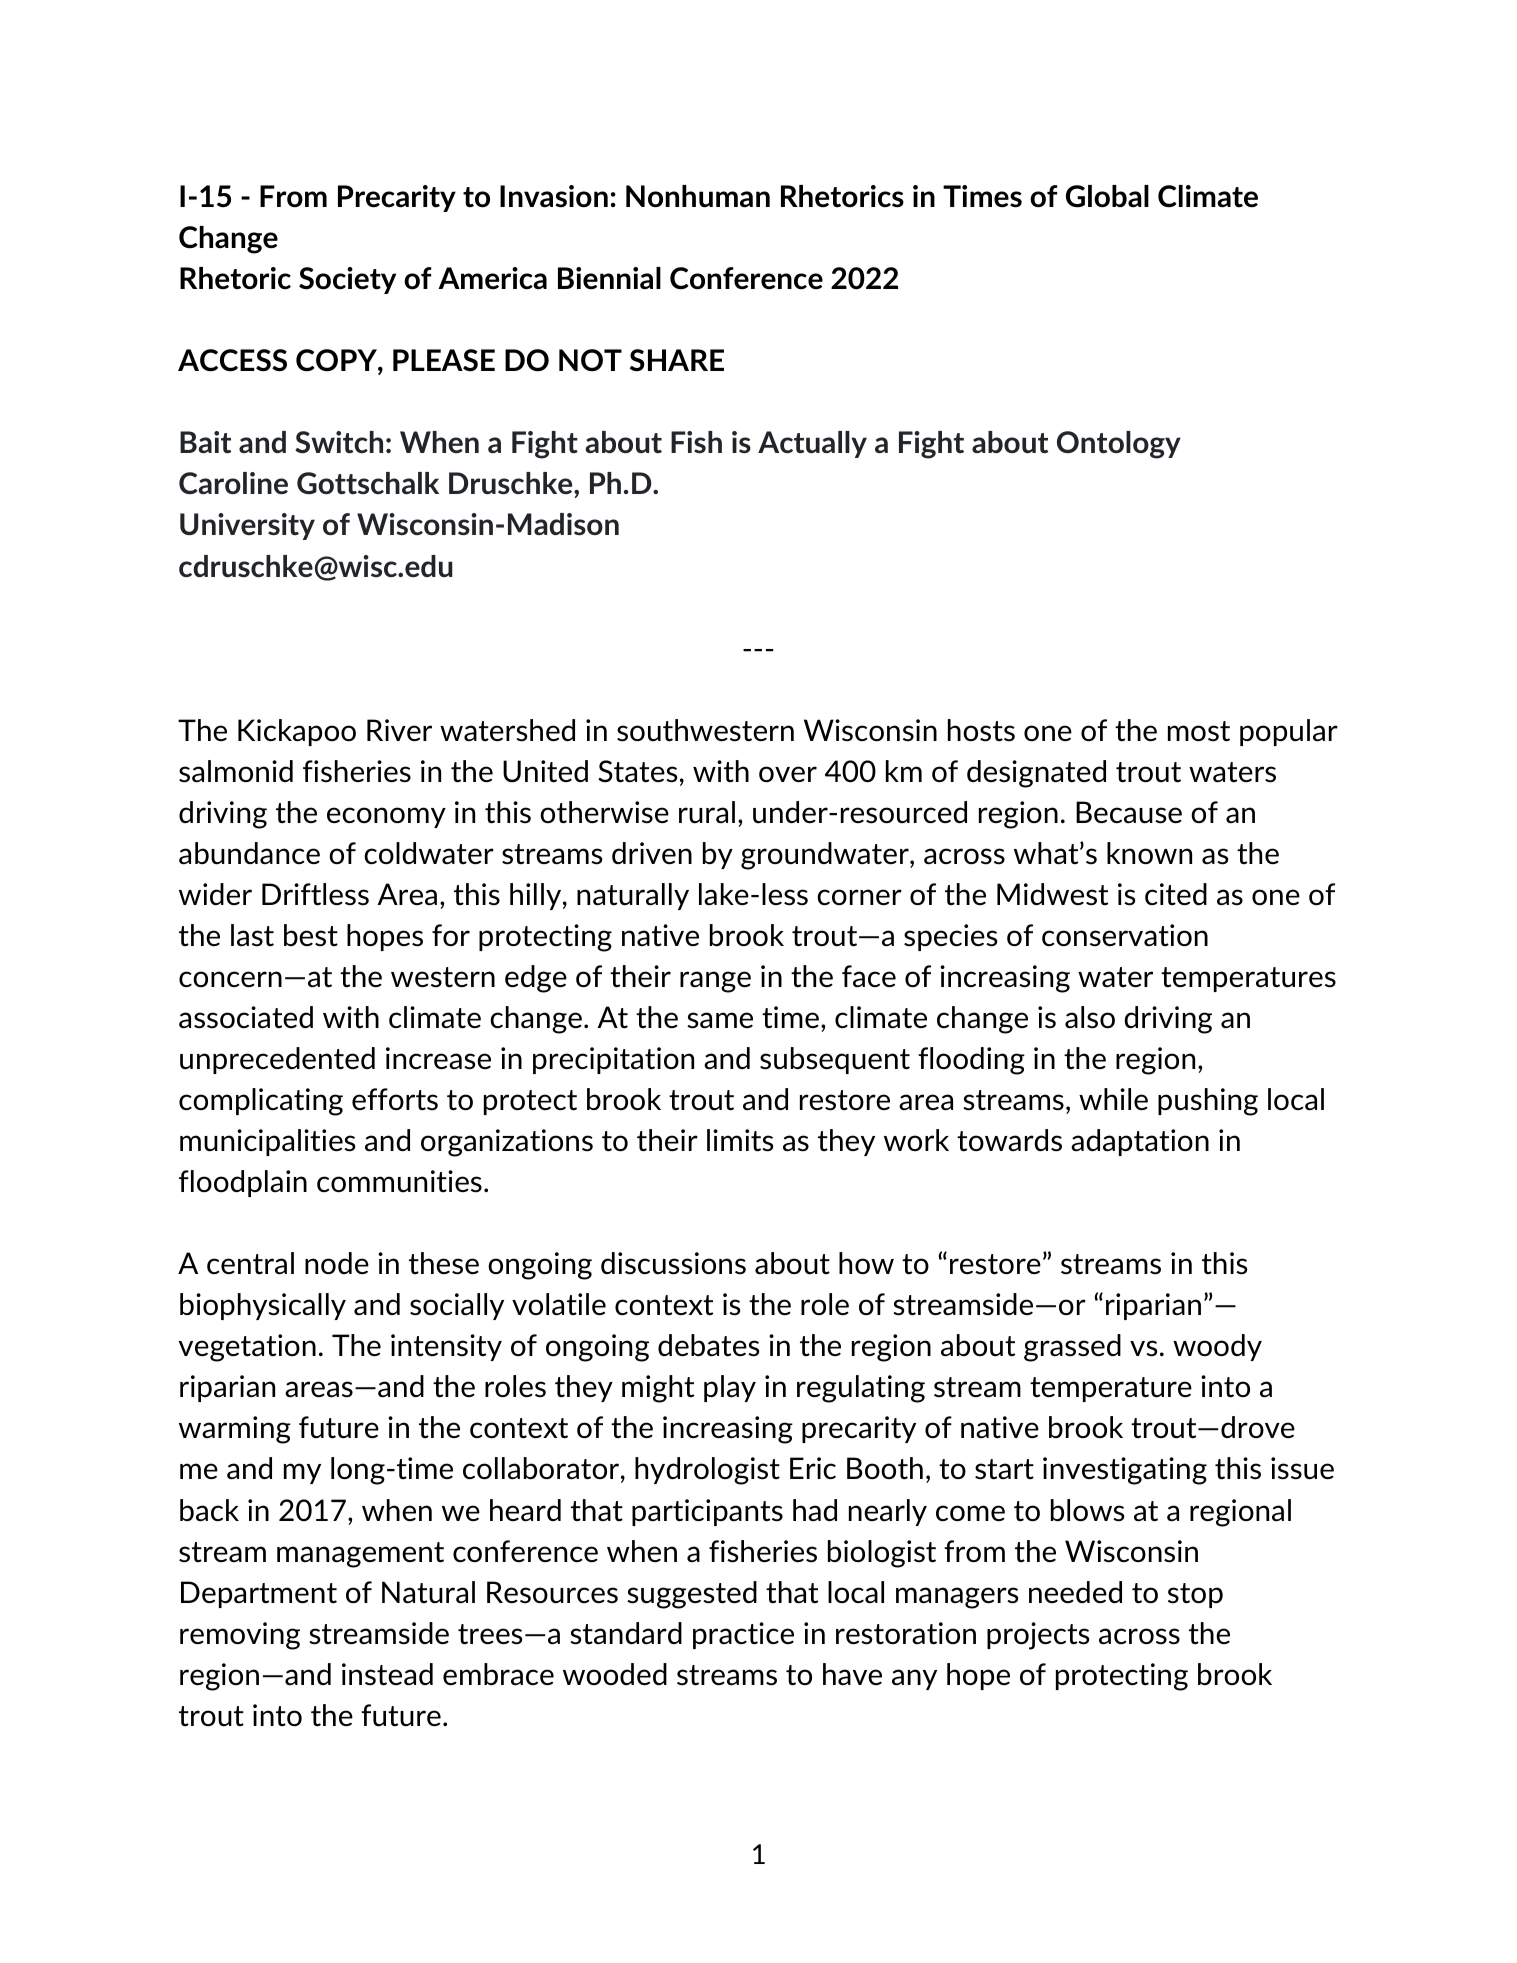 The image size is (1517, 1963). Describe the element at coordinates (311, 935) in the document. I see `best` at that location.
